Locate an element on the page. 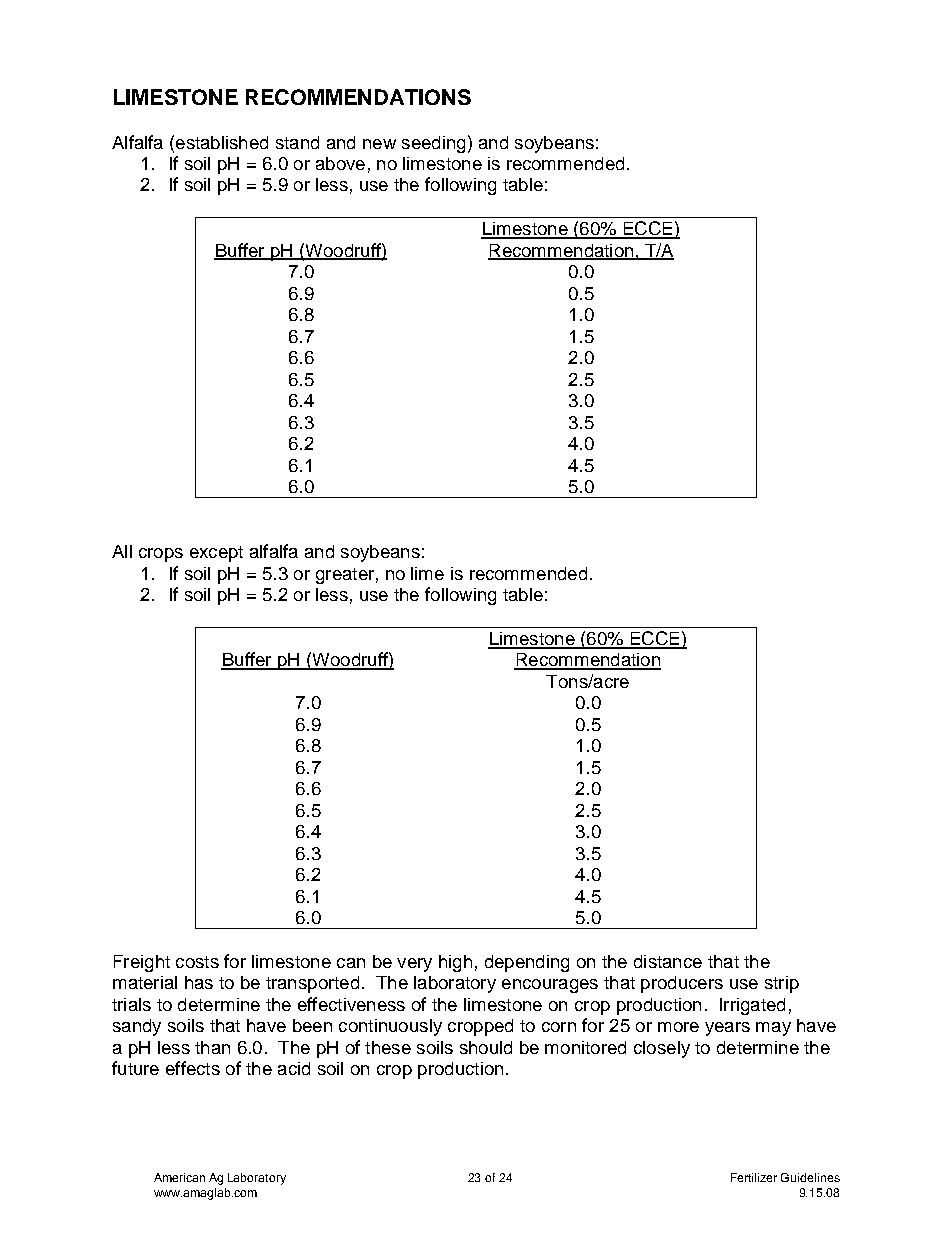  high is located at coordinates (455, 963).
